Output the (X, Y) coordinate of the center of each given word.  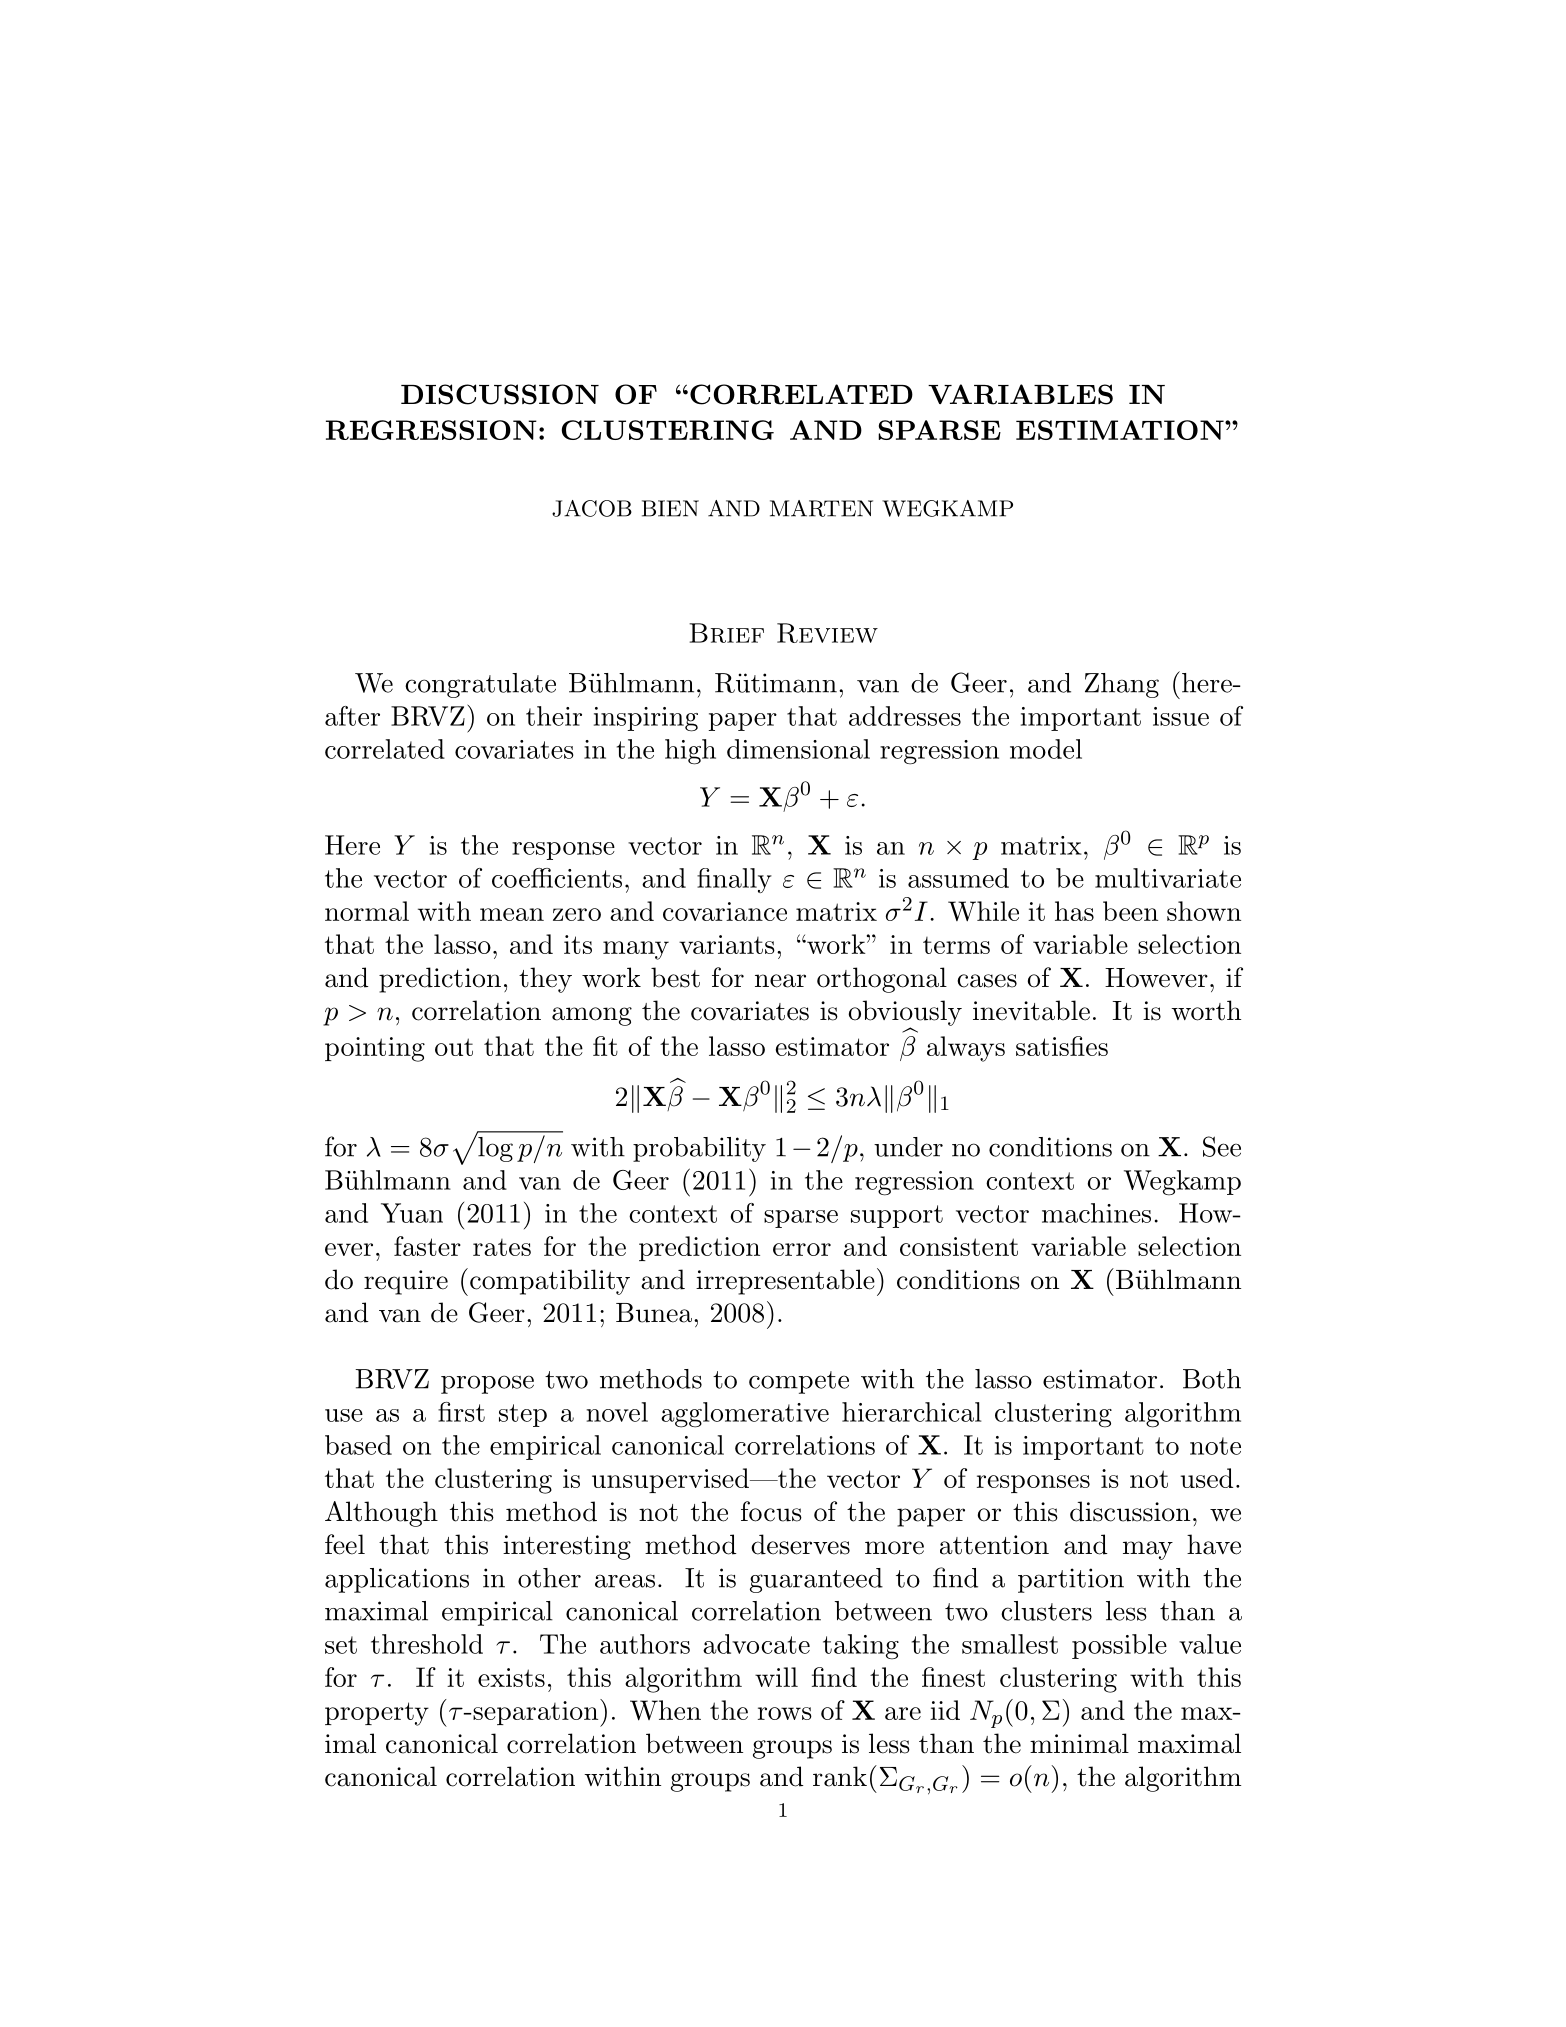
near (780, 981)
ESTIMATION (1120, 430)
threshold (427, 1644)
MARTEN (821, 508)
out (454, 1047)
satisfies (1062, 1046)
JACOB (592, 508)
